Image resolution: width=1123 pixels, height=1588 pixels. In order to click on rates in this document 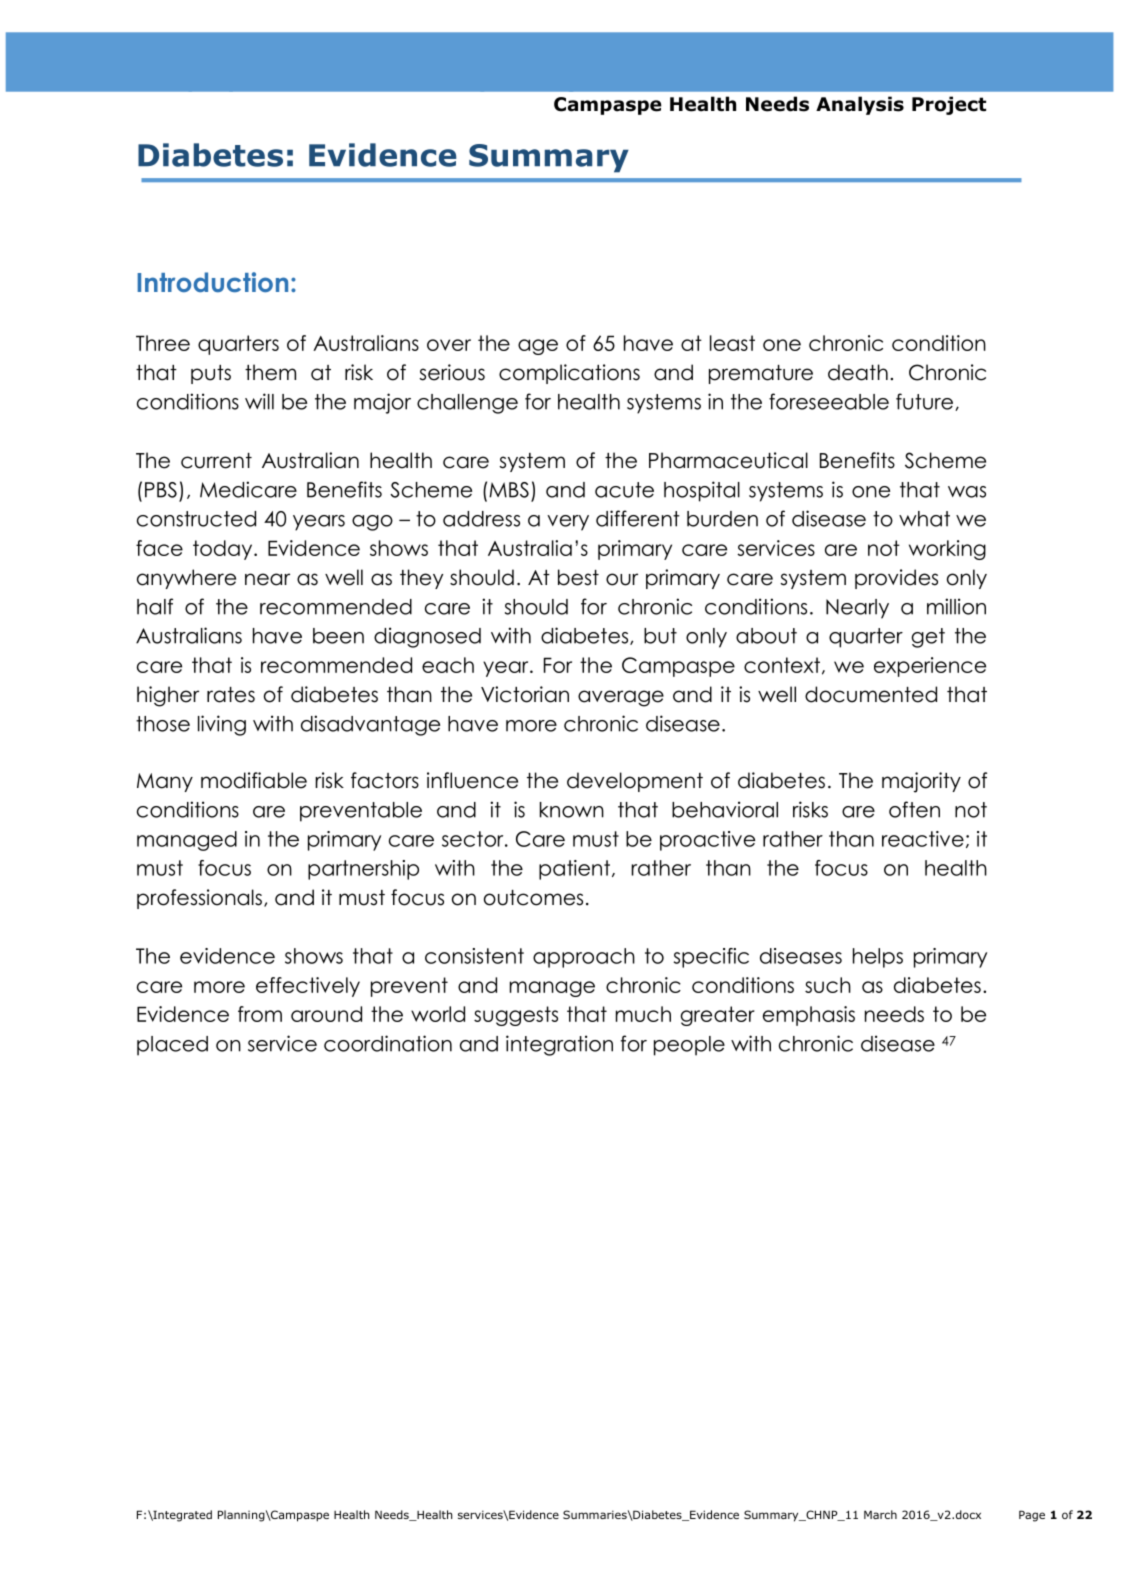, I will do `click(231, 695)`.
